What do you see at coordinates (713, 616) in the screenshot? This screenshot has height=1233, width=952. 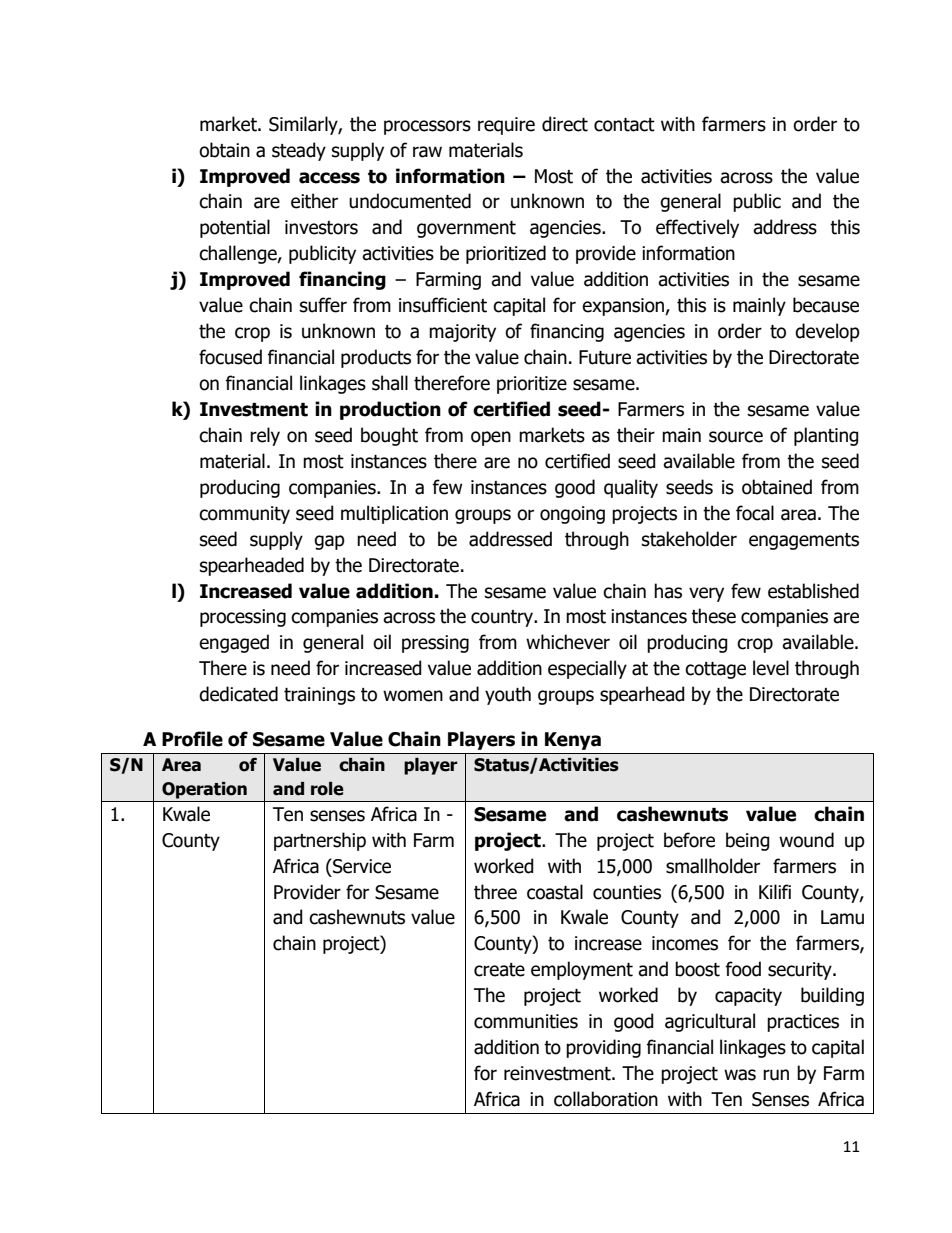 I see `these` at bounding box center [713, 616].
